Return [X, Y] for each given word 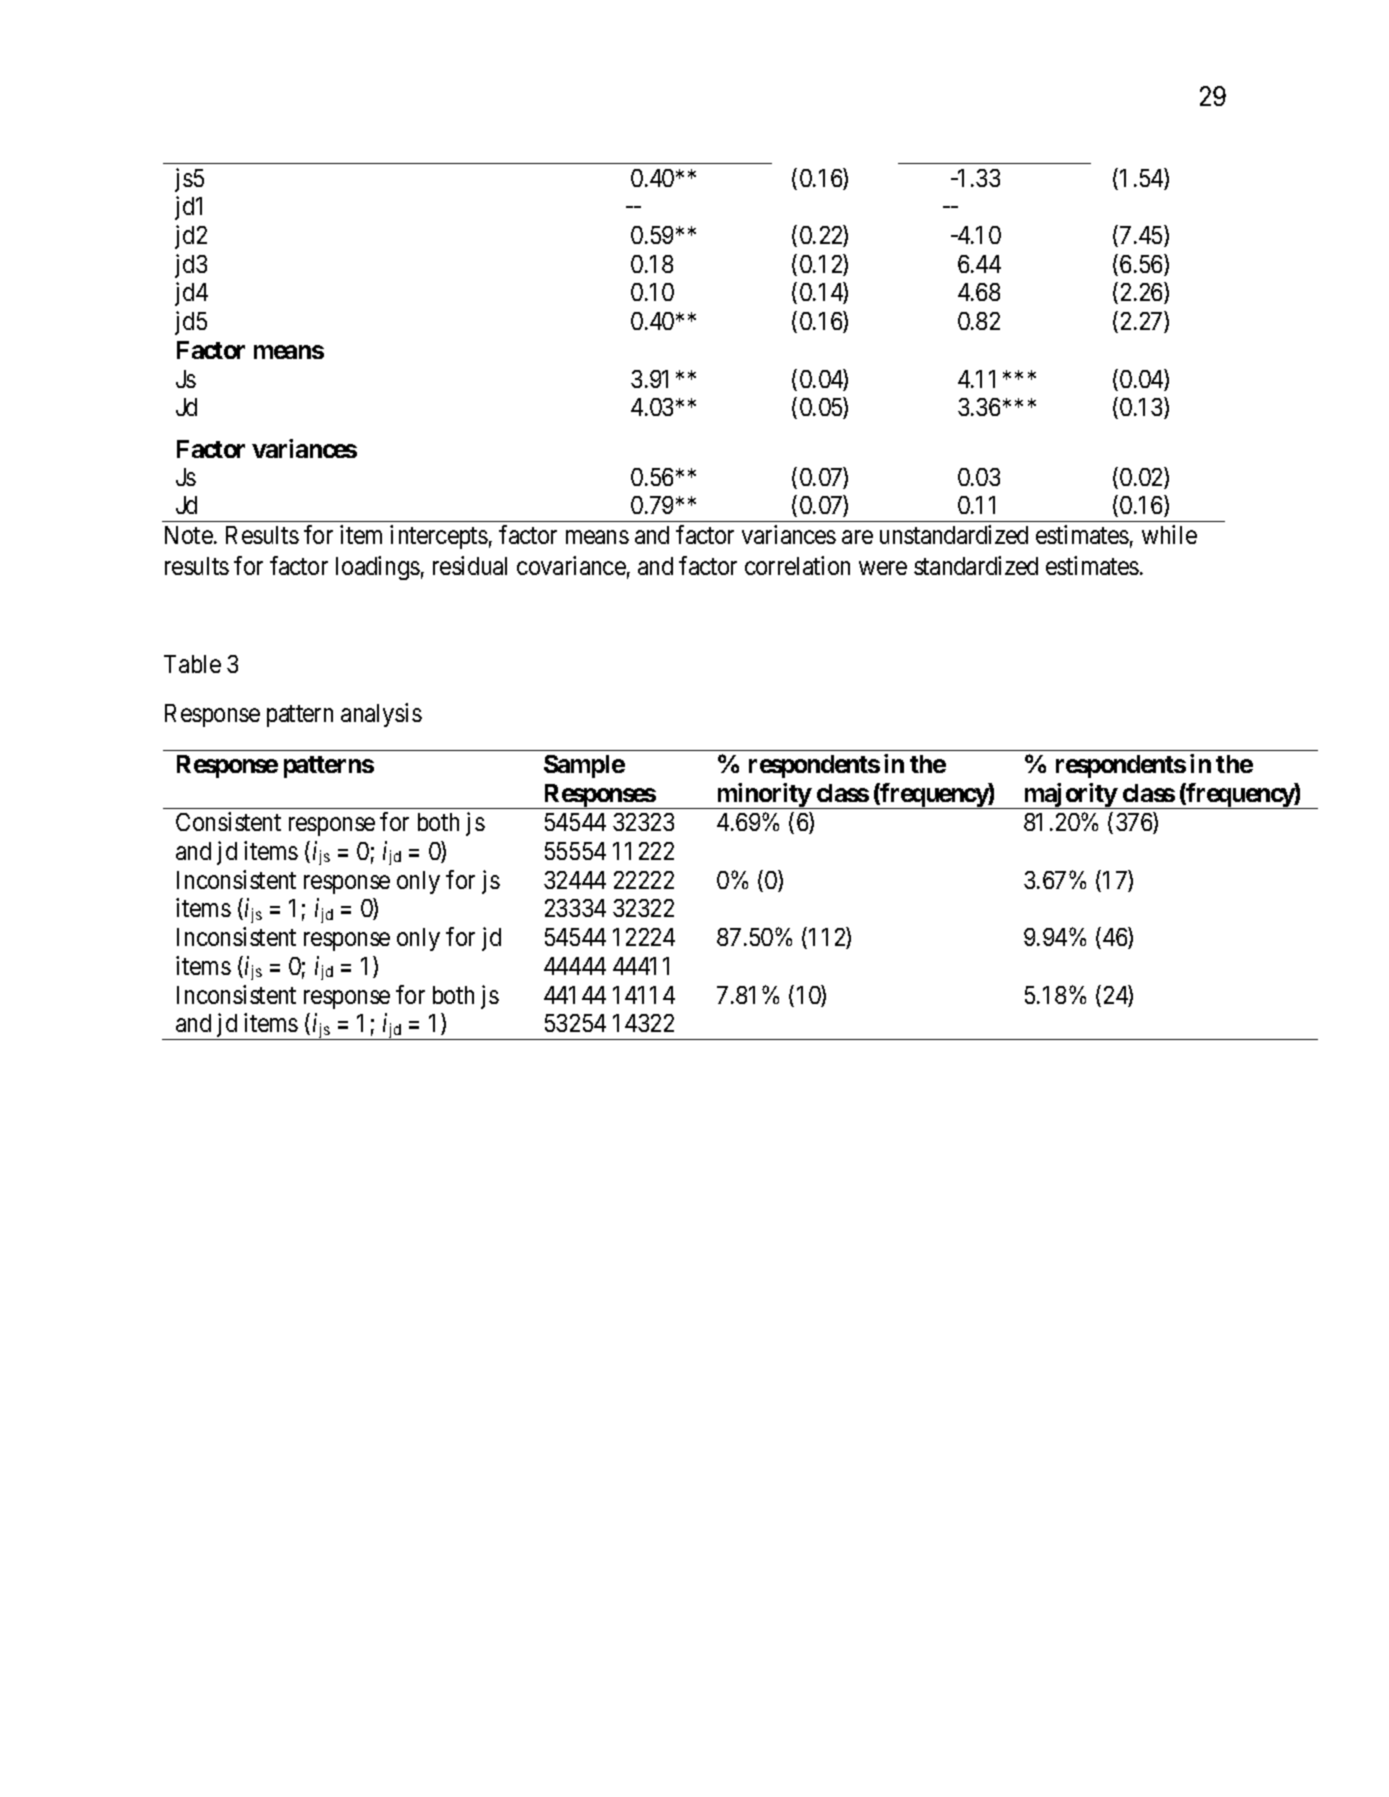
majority [1069, 796]
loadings [378, 568]
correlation [797, 565]
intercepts [439, 537]
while [1169, 534]
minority [763, 796]
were [883, 568]
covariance [571, 565]
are [857, 537]
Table [192, 664]
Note [189, 535]
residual [470, 565]
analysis [381, 715]
